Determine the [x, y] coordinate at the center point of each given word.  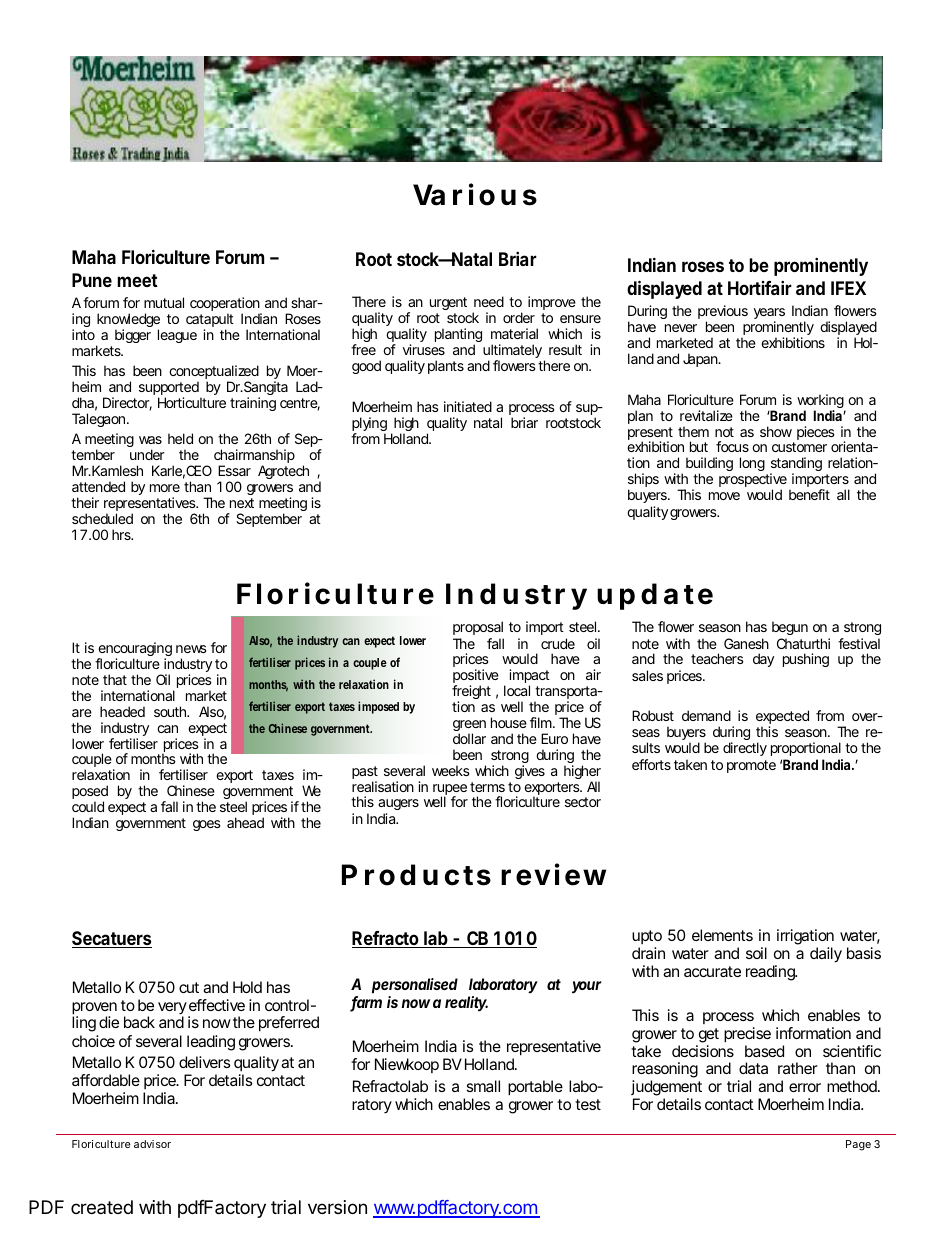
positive [476, 677]
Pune [92, 280]
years [769, 315]
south [171, 711]
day [763, 660]
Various [475, 195]
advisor [152, 1144]
